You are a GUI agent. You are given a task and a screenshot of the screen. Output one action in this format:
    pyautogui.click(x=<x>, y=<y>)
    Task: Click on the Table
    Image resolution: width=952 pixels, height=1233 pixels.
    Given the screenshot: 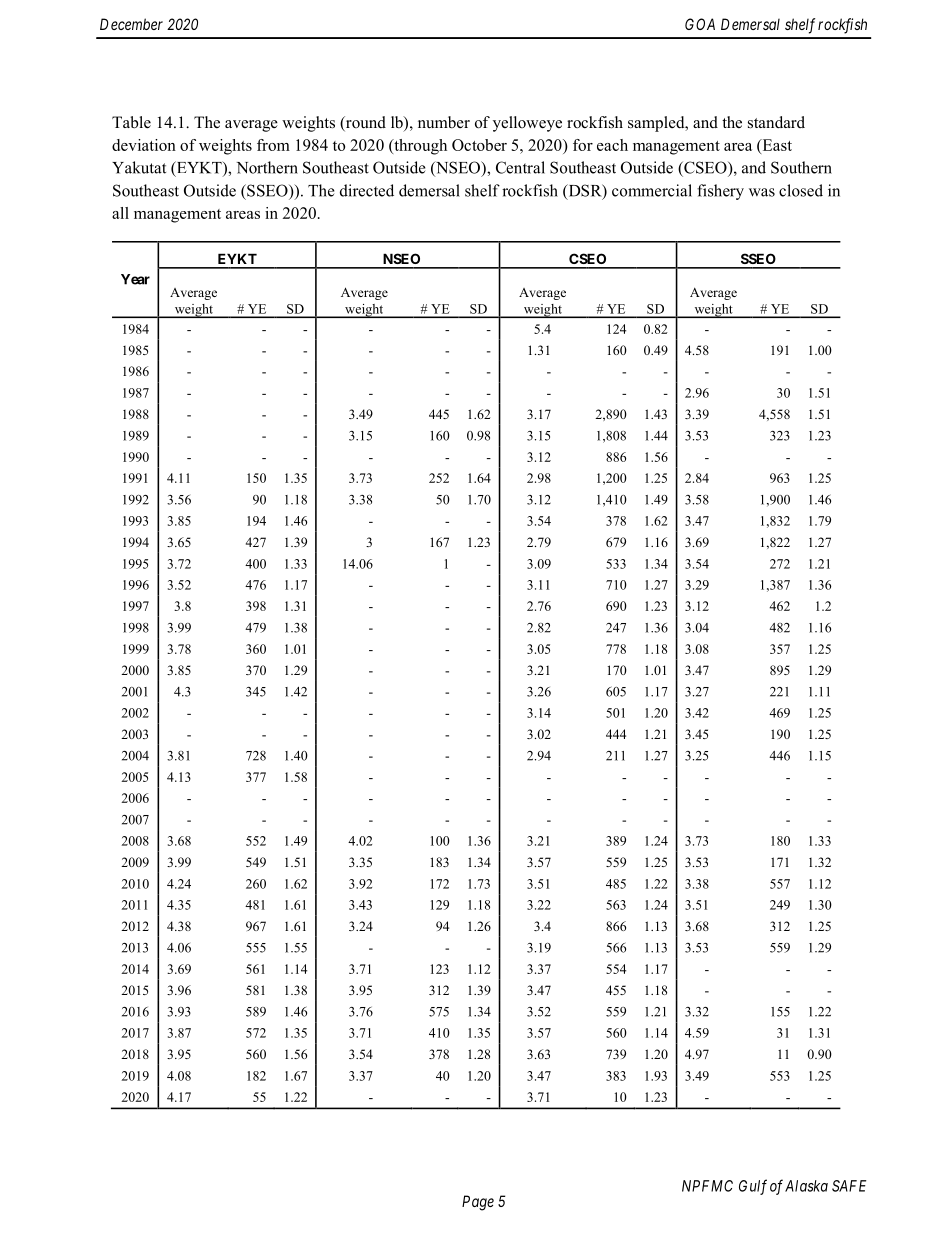 What is the action you would take?
    pyautogui.click(x=131, y=122)
